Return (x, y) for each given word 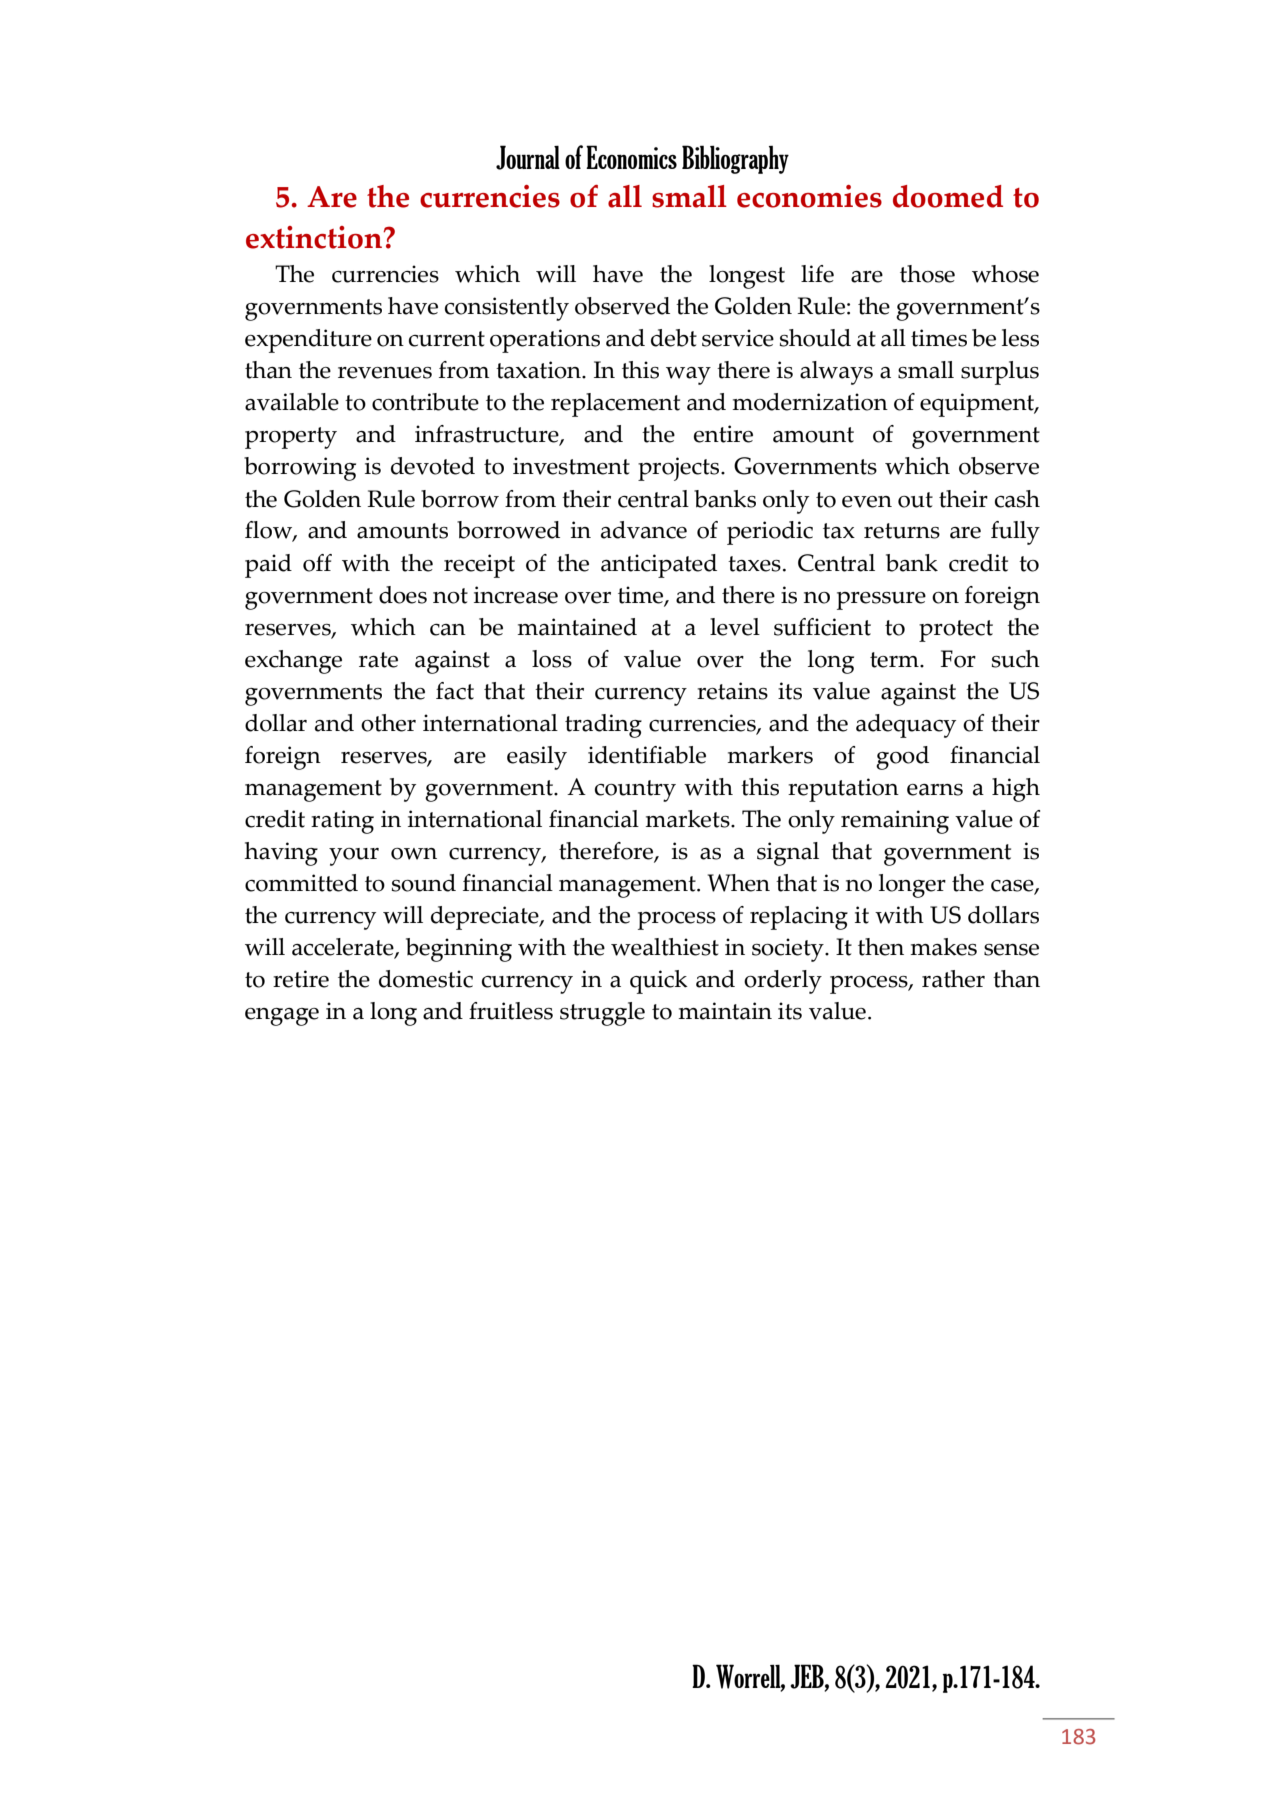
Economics (631, 157)
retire (301, 979)
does (403, 595)
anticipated (659, 566)
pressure (881, 601)
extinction (315, 237)
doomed (948, 196)
